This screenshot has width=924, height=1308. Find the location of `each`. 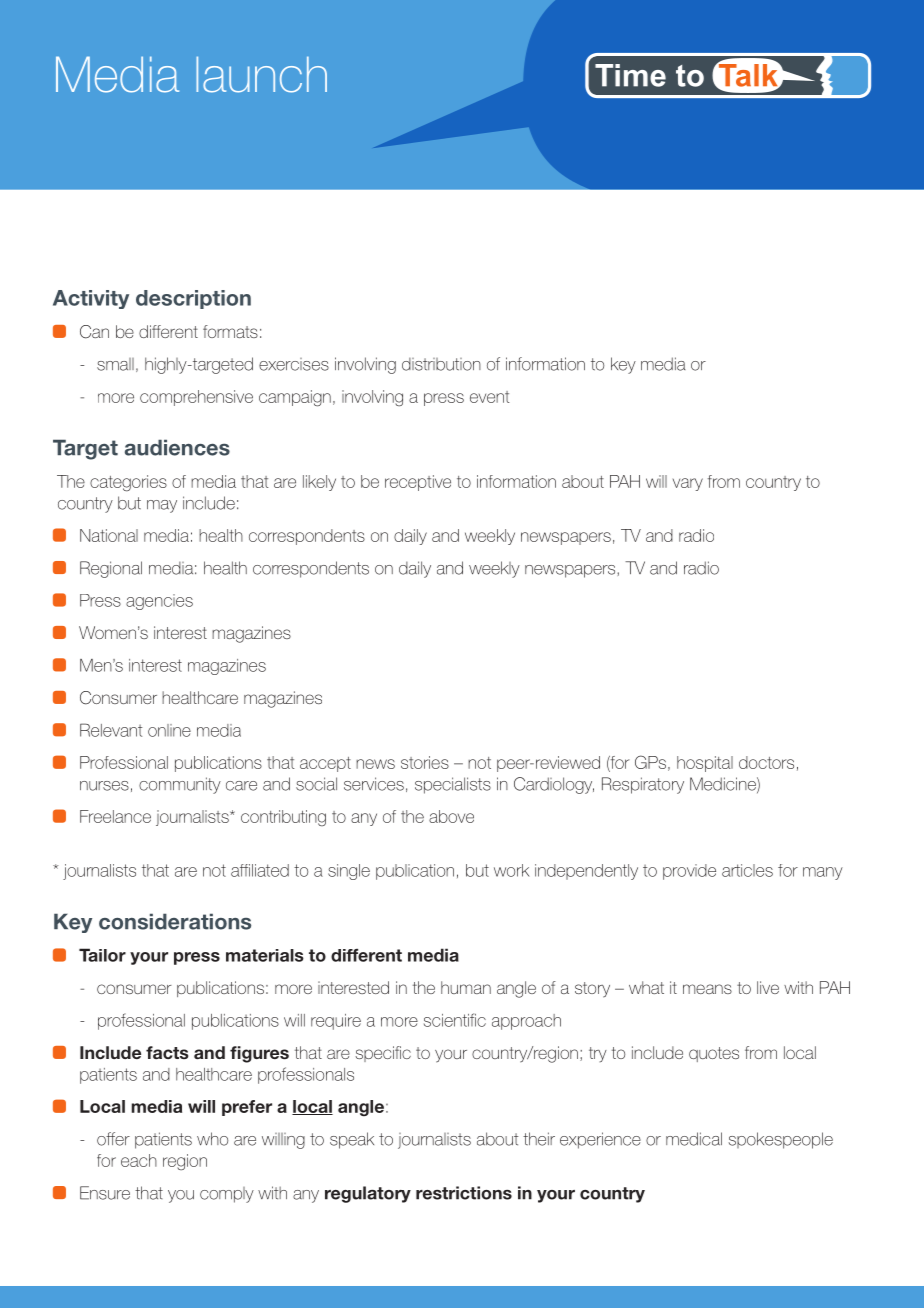

each is located at coordinates (139, 1160).
